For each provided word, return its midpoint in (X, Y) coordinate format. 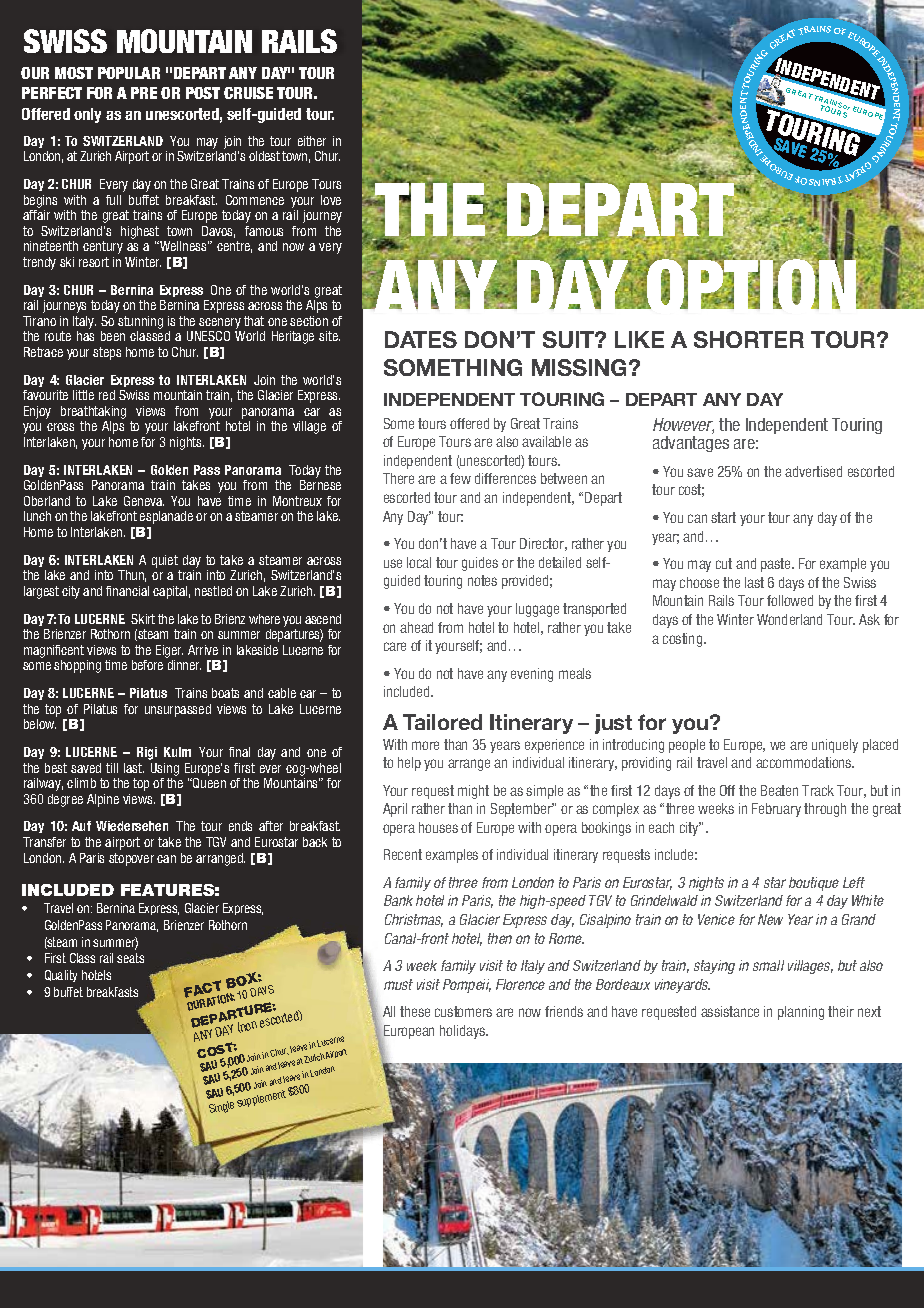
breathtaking (93, 412)
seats (130, 958)
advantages (691, 444)
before (147, 665)
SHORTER (749, 339)
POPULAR (129, 73)
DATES (421, 339)
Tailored (442, 722)
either (312, 141)
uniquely (835, 746)
